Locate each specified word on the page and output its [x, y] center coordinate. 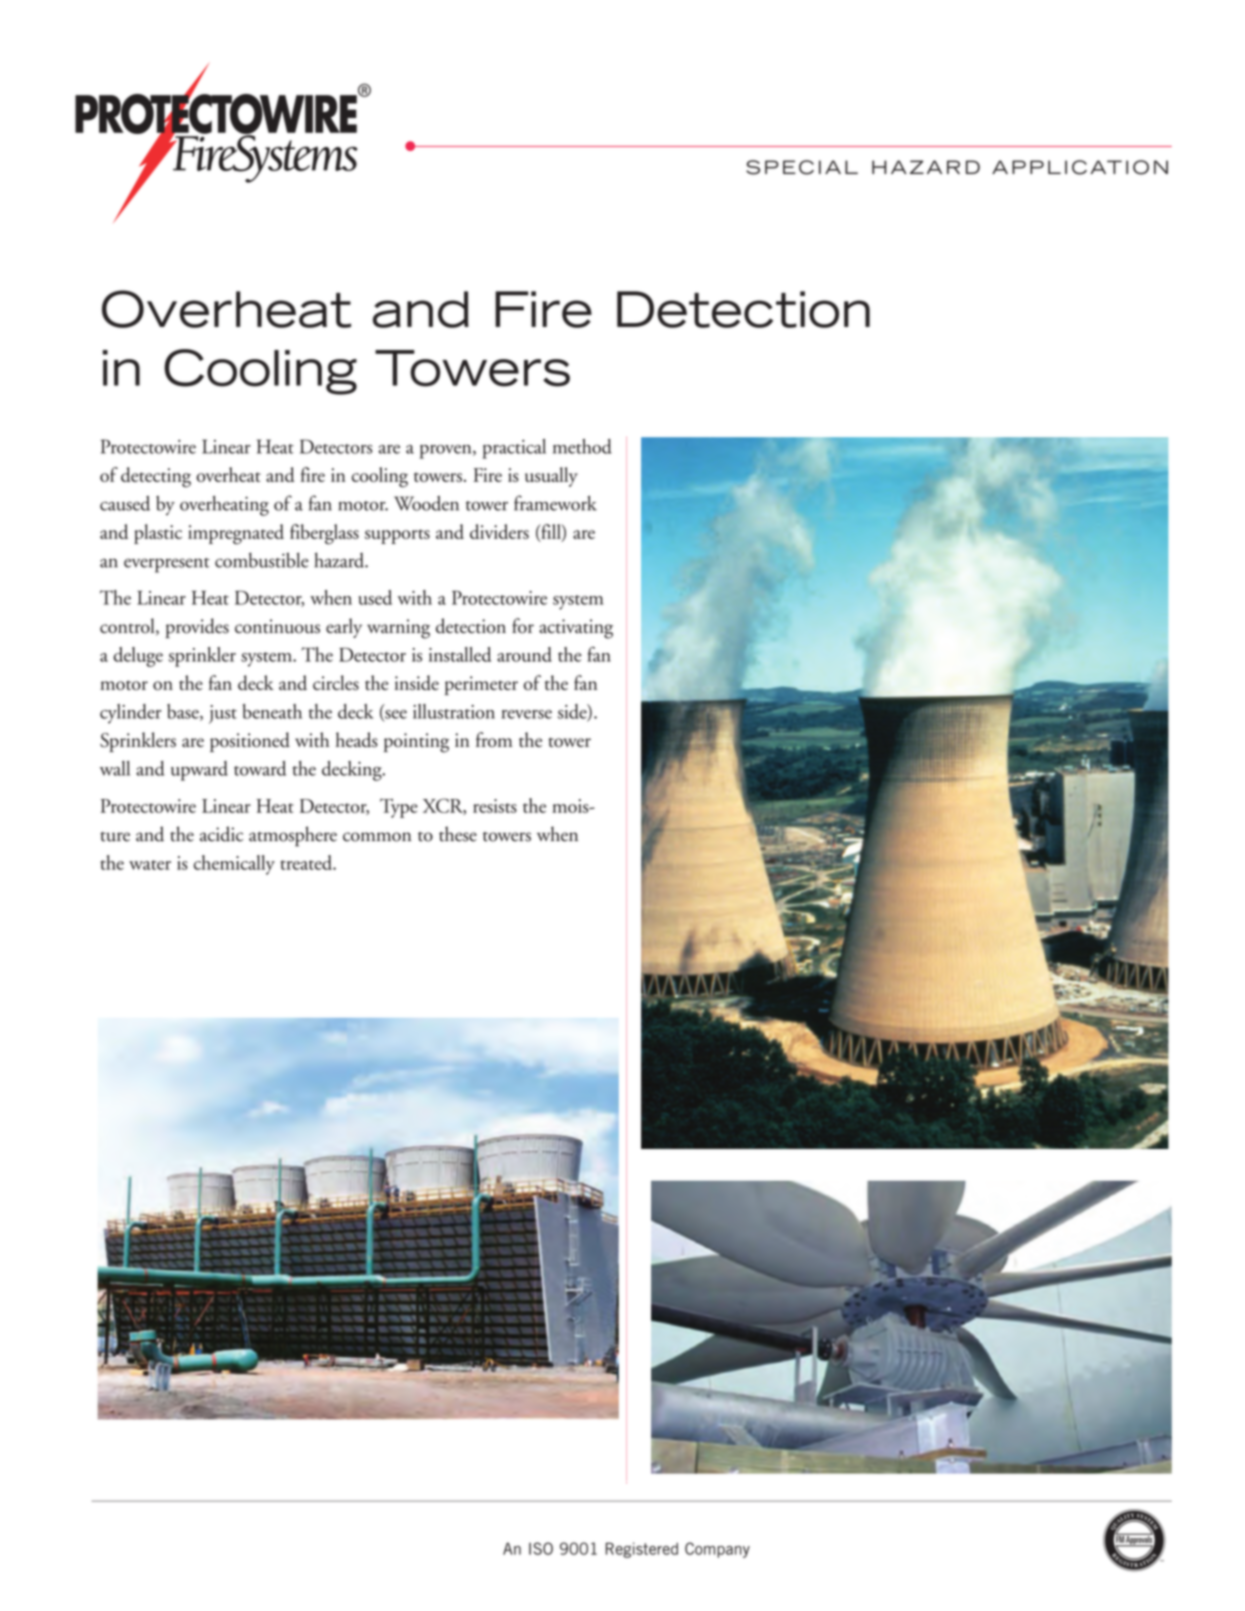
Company [717, 1550]
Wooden [426, 503]
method [582, 446]
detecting [156, 477]
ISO [541, 1548]
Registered [642, 1550]
